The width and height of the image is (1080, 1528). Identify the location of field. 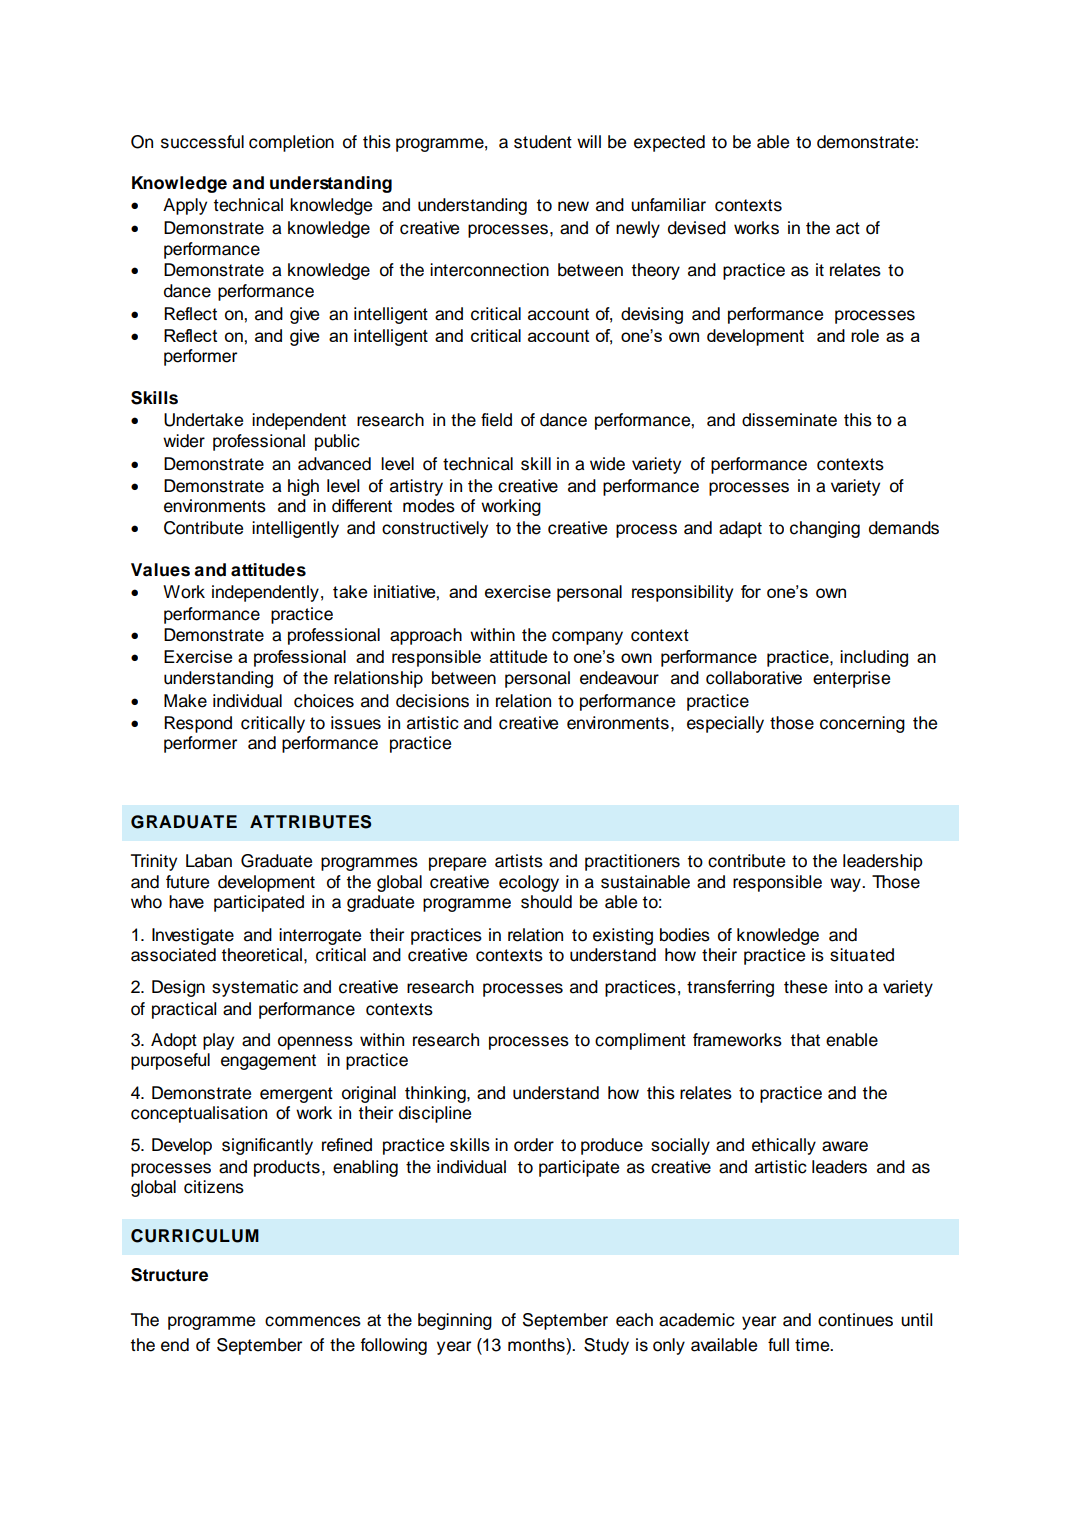
(496, 420).
